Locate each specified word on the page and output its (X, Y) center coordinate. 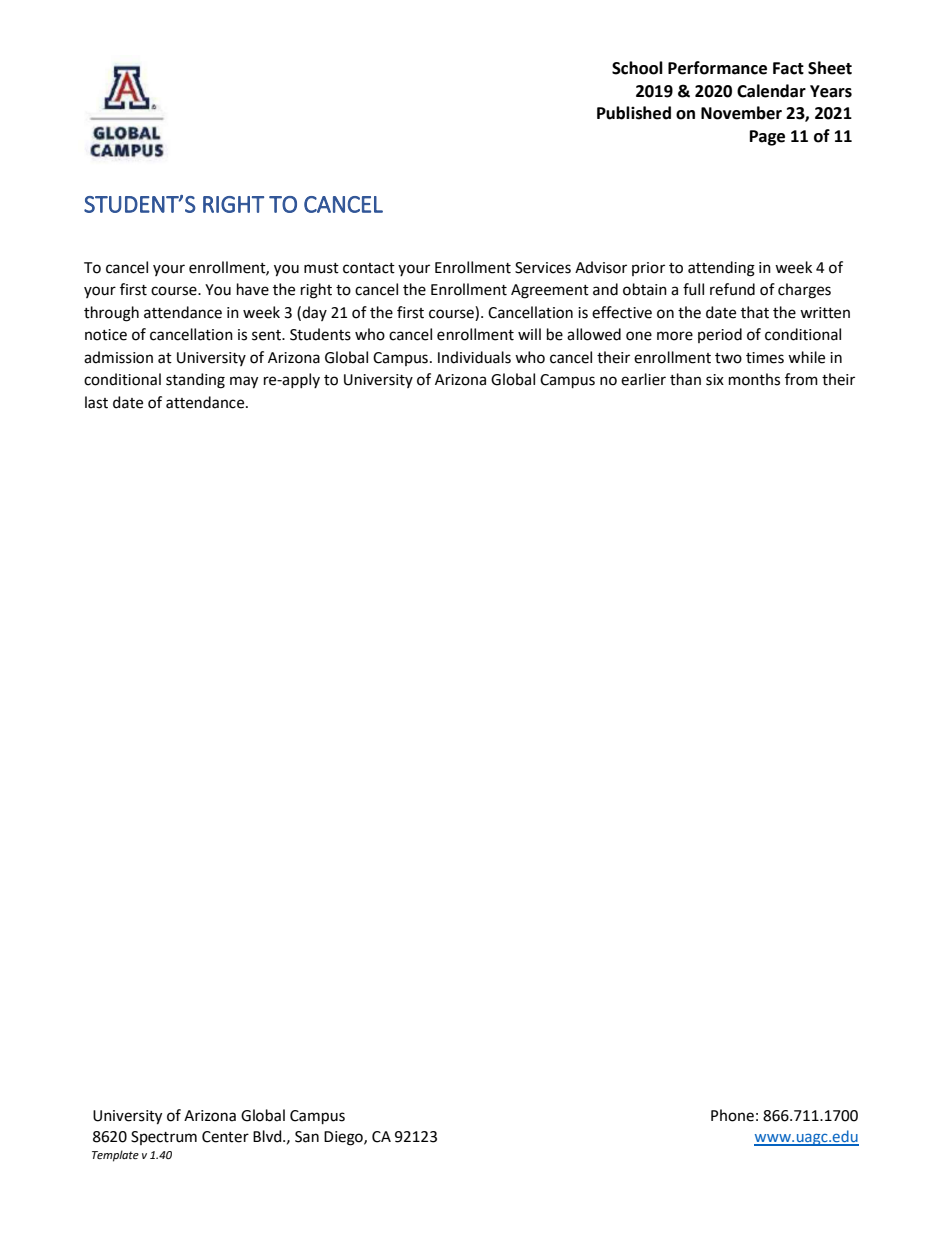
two (728, 358)
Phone (732, 1115)
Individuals (474, 357)
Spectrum (164, 1138)
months (754, 379)
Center (225, 1137)
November (741, 113)
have (253, 289)
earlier (643, 379)
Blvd (268, 1136)
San (307, 1137)
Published (634, 113)
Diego (344, 1138)
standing (195, 381)
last (96, 402)
